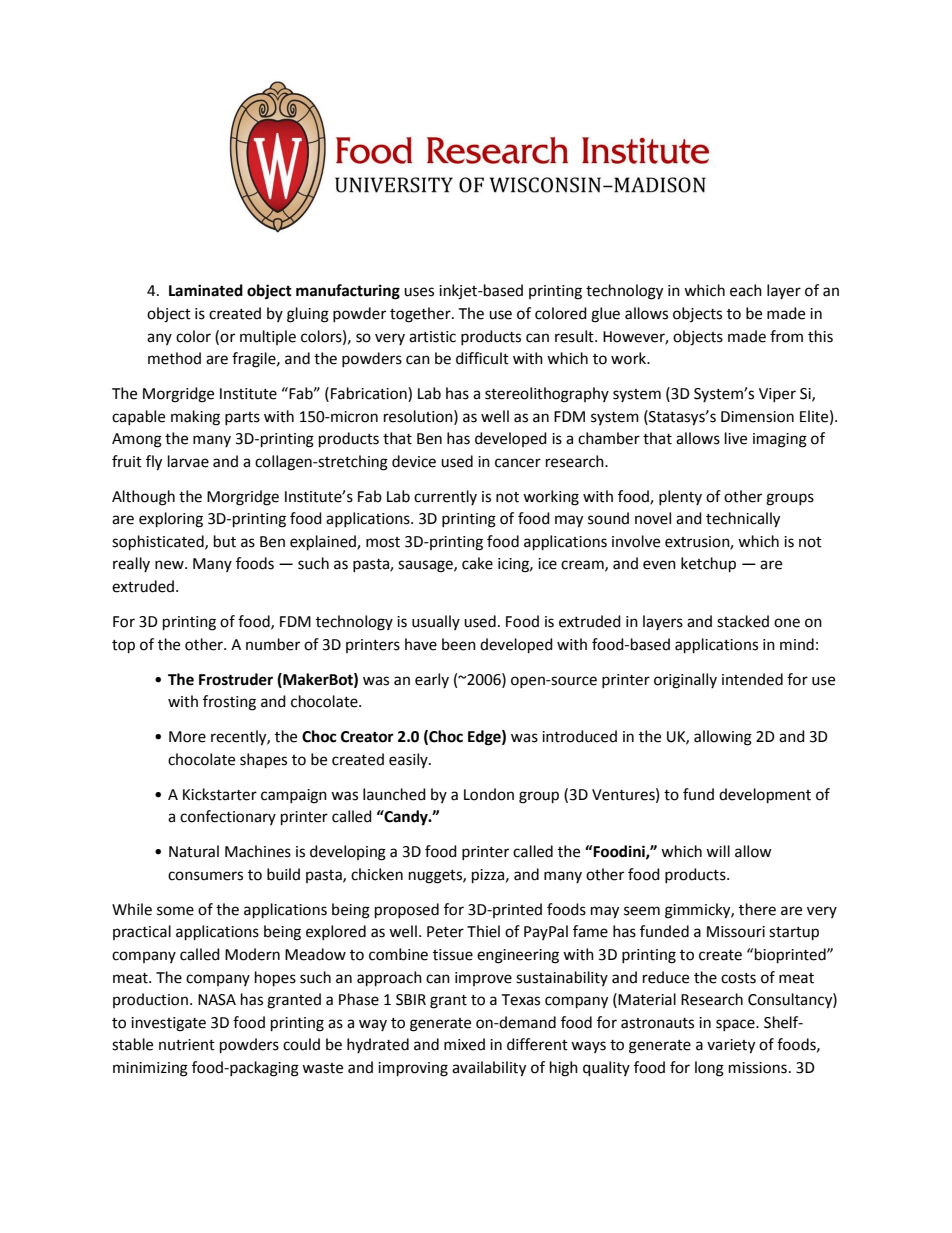 This screenshot has height=1233, width=952. What do you see at coordinates (746, 290) in the screenshot?
I see `each` at bounding box center [746, 290].
